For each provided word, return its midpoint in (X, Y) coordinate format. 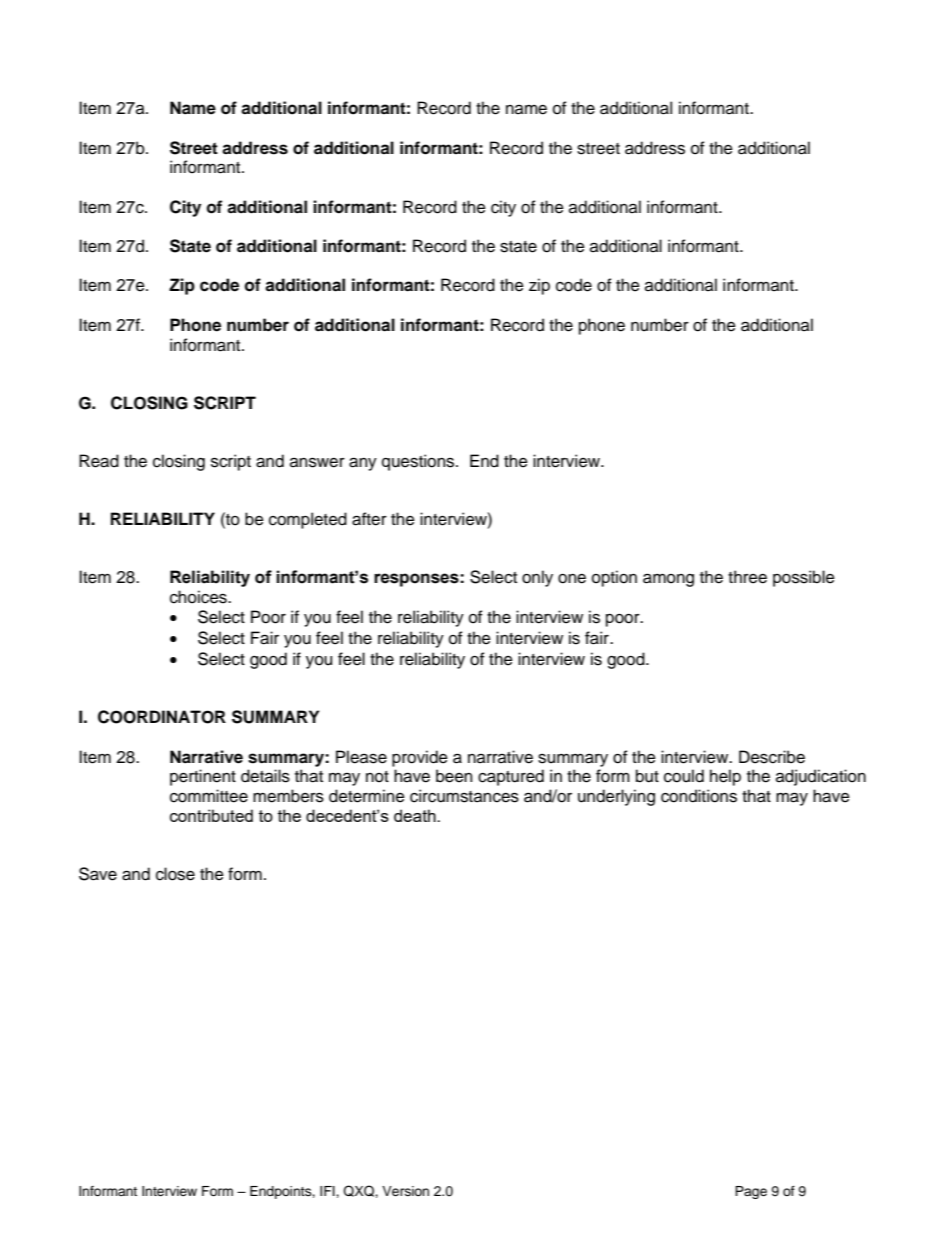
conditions (699, 796)
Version (405, 1191)
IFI (328, 1191)
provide (420, 758)
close (175, 874)
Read (99, 461)
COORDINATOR (162, 717)
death (416, 815)
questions (419, 462)
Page (751, 1192)
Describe (772, 757)
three (747, 577)
